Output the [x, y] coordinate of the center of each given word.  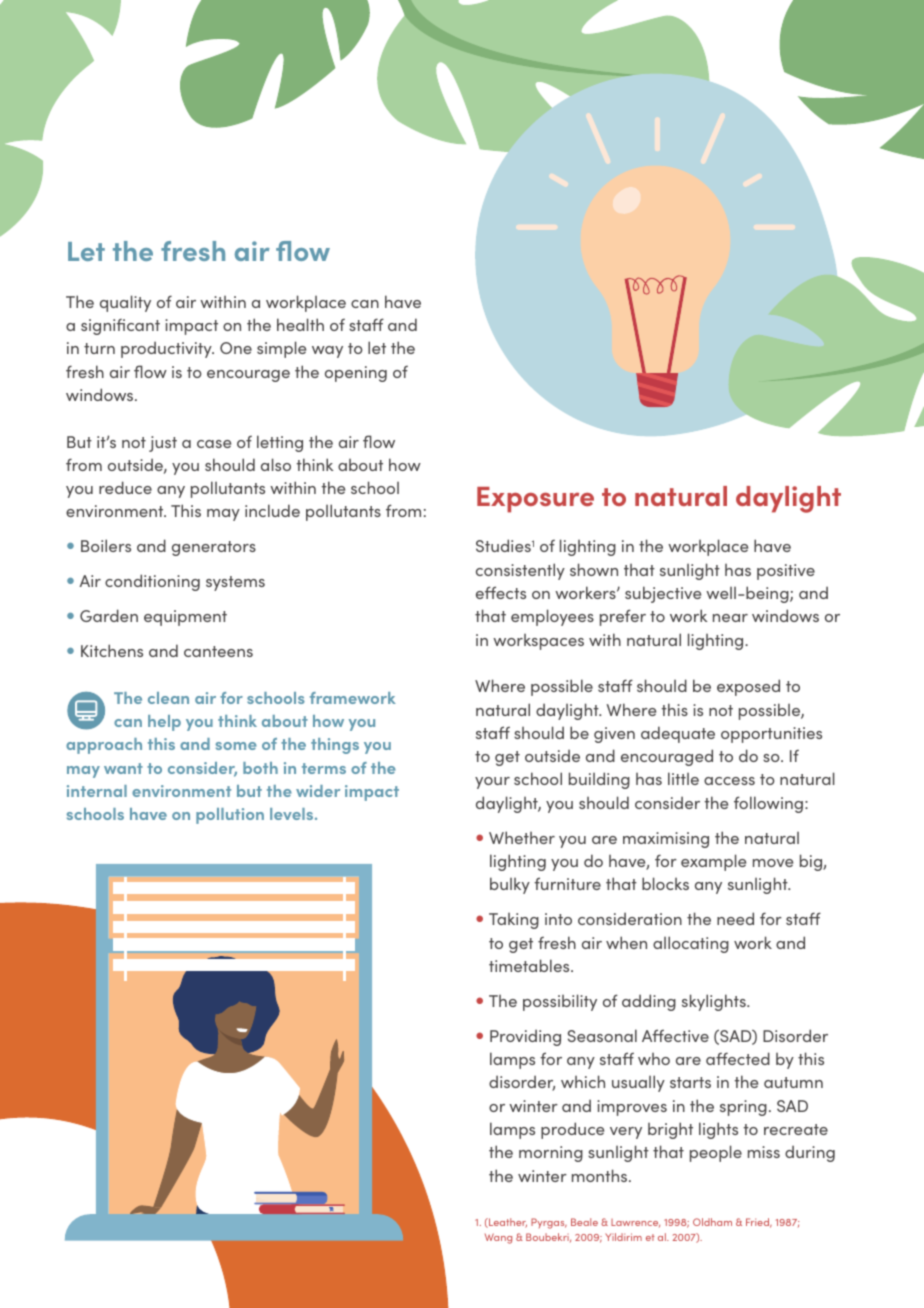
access [729, 781]
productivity [167, 349]
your [492, 783]
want [123, 768]
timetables [530, 965]
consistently [520, 571]
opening [356, 374]
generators [214, 548]
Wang [498, 1238]
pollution [230, 816]
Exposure [535, 500]
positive [786, 572]
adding [649, 1002]
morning [551, 1154]
